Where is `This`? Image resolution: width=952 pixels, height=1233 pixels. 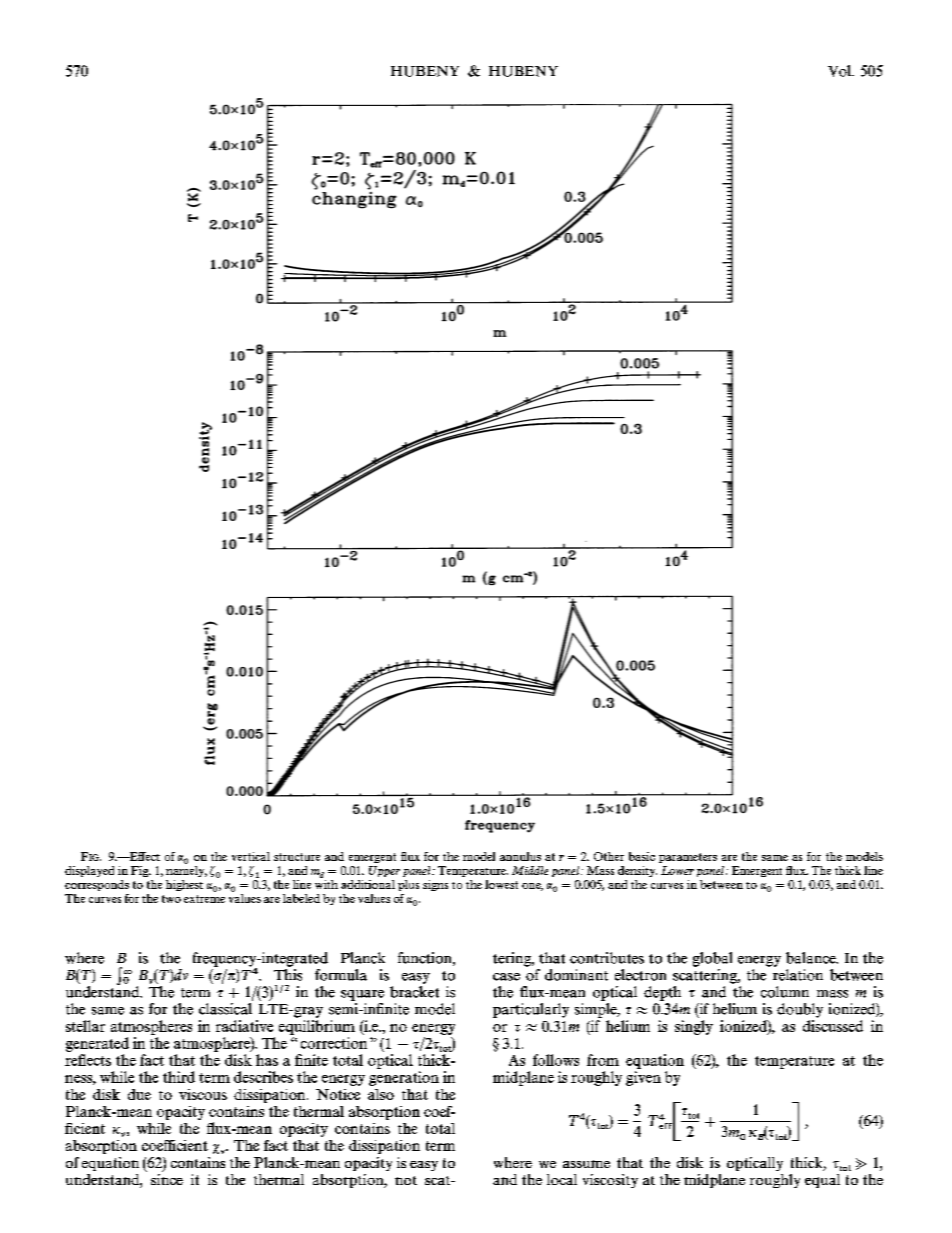 This is located at coordinates (288, 975).
